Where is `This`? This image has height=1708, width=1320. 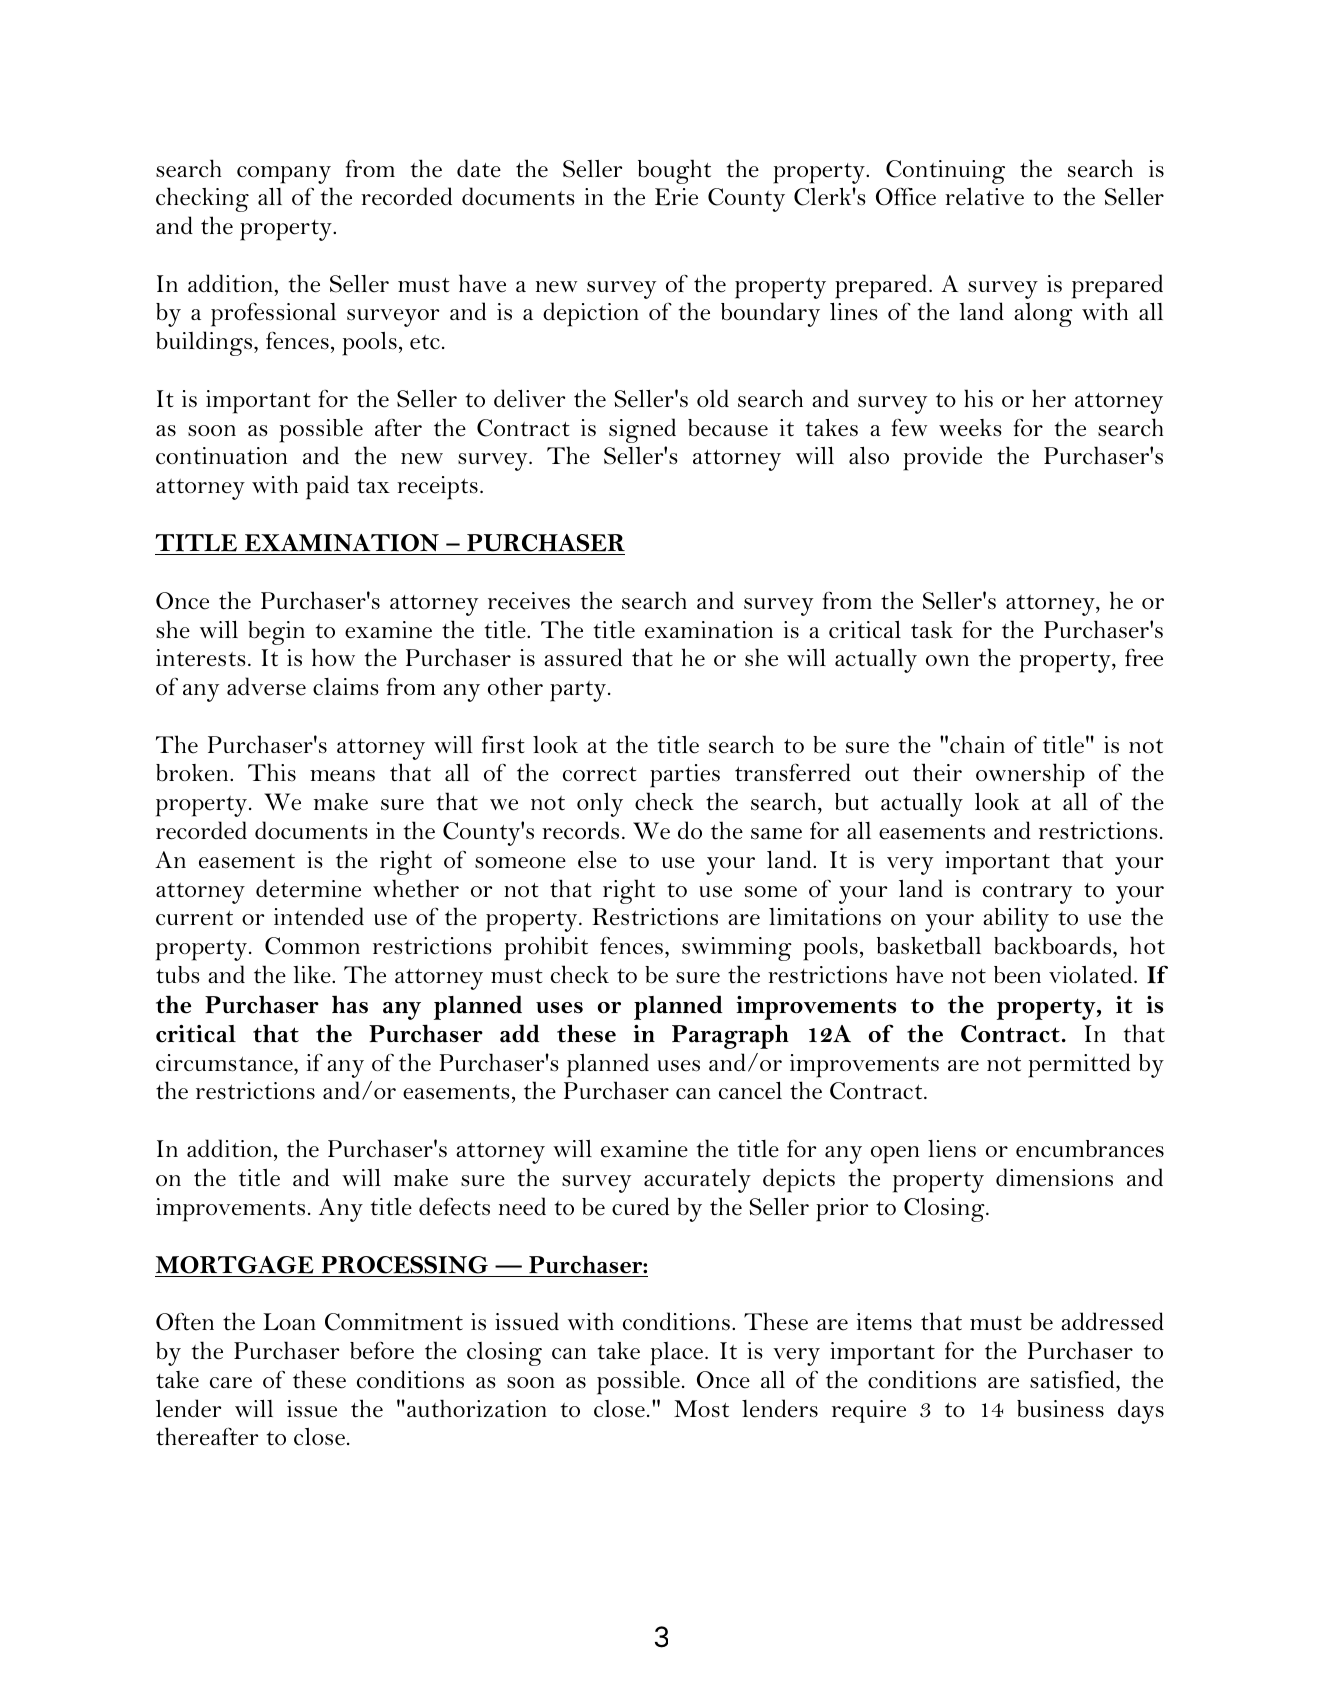
This is located at coordinates (272, 772).
